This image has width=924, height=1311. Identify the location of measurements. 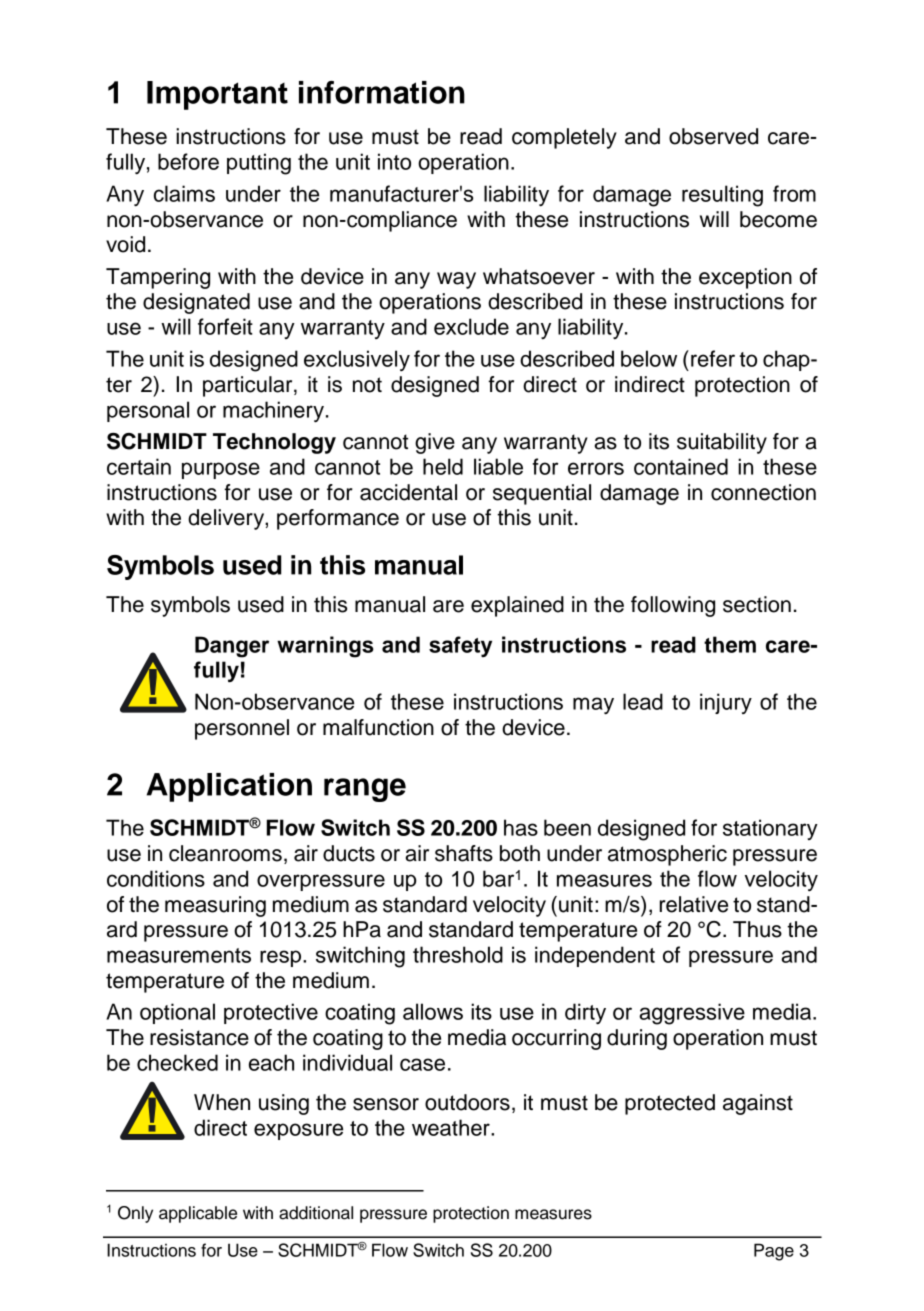
(179, 955).
